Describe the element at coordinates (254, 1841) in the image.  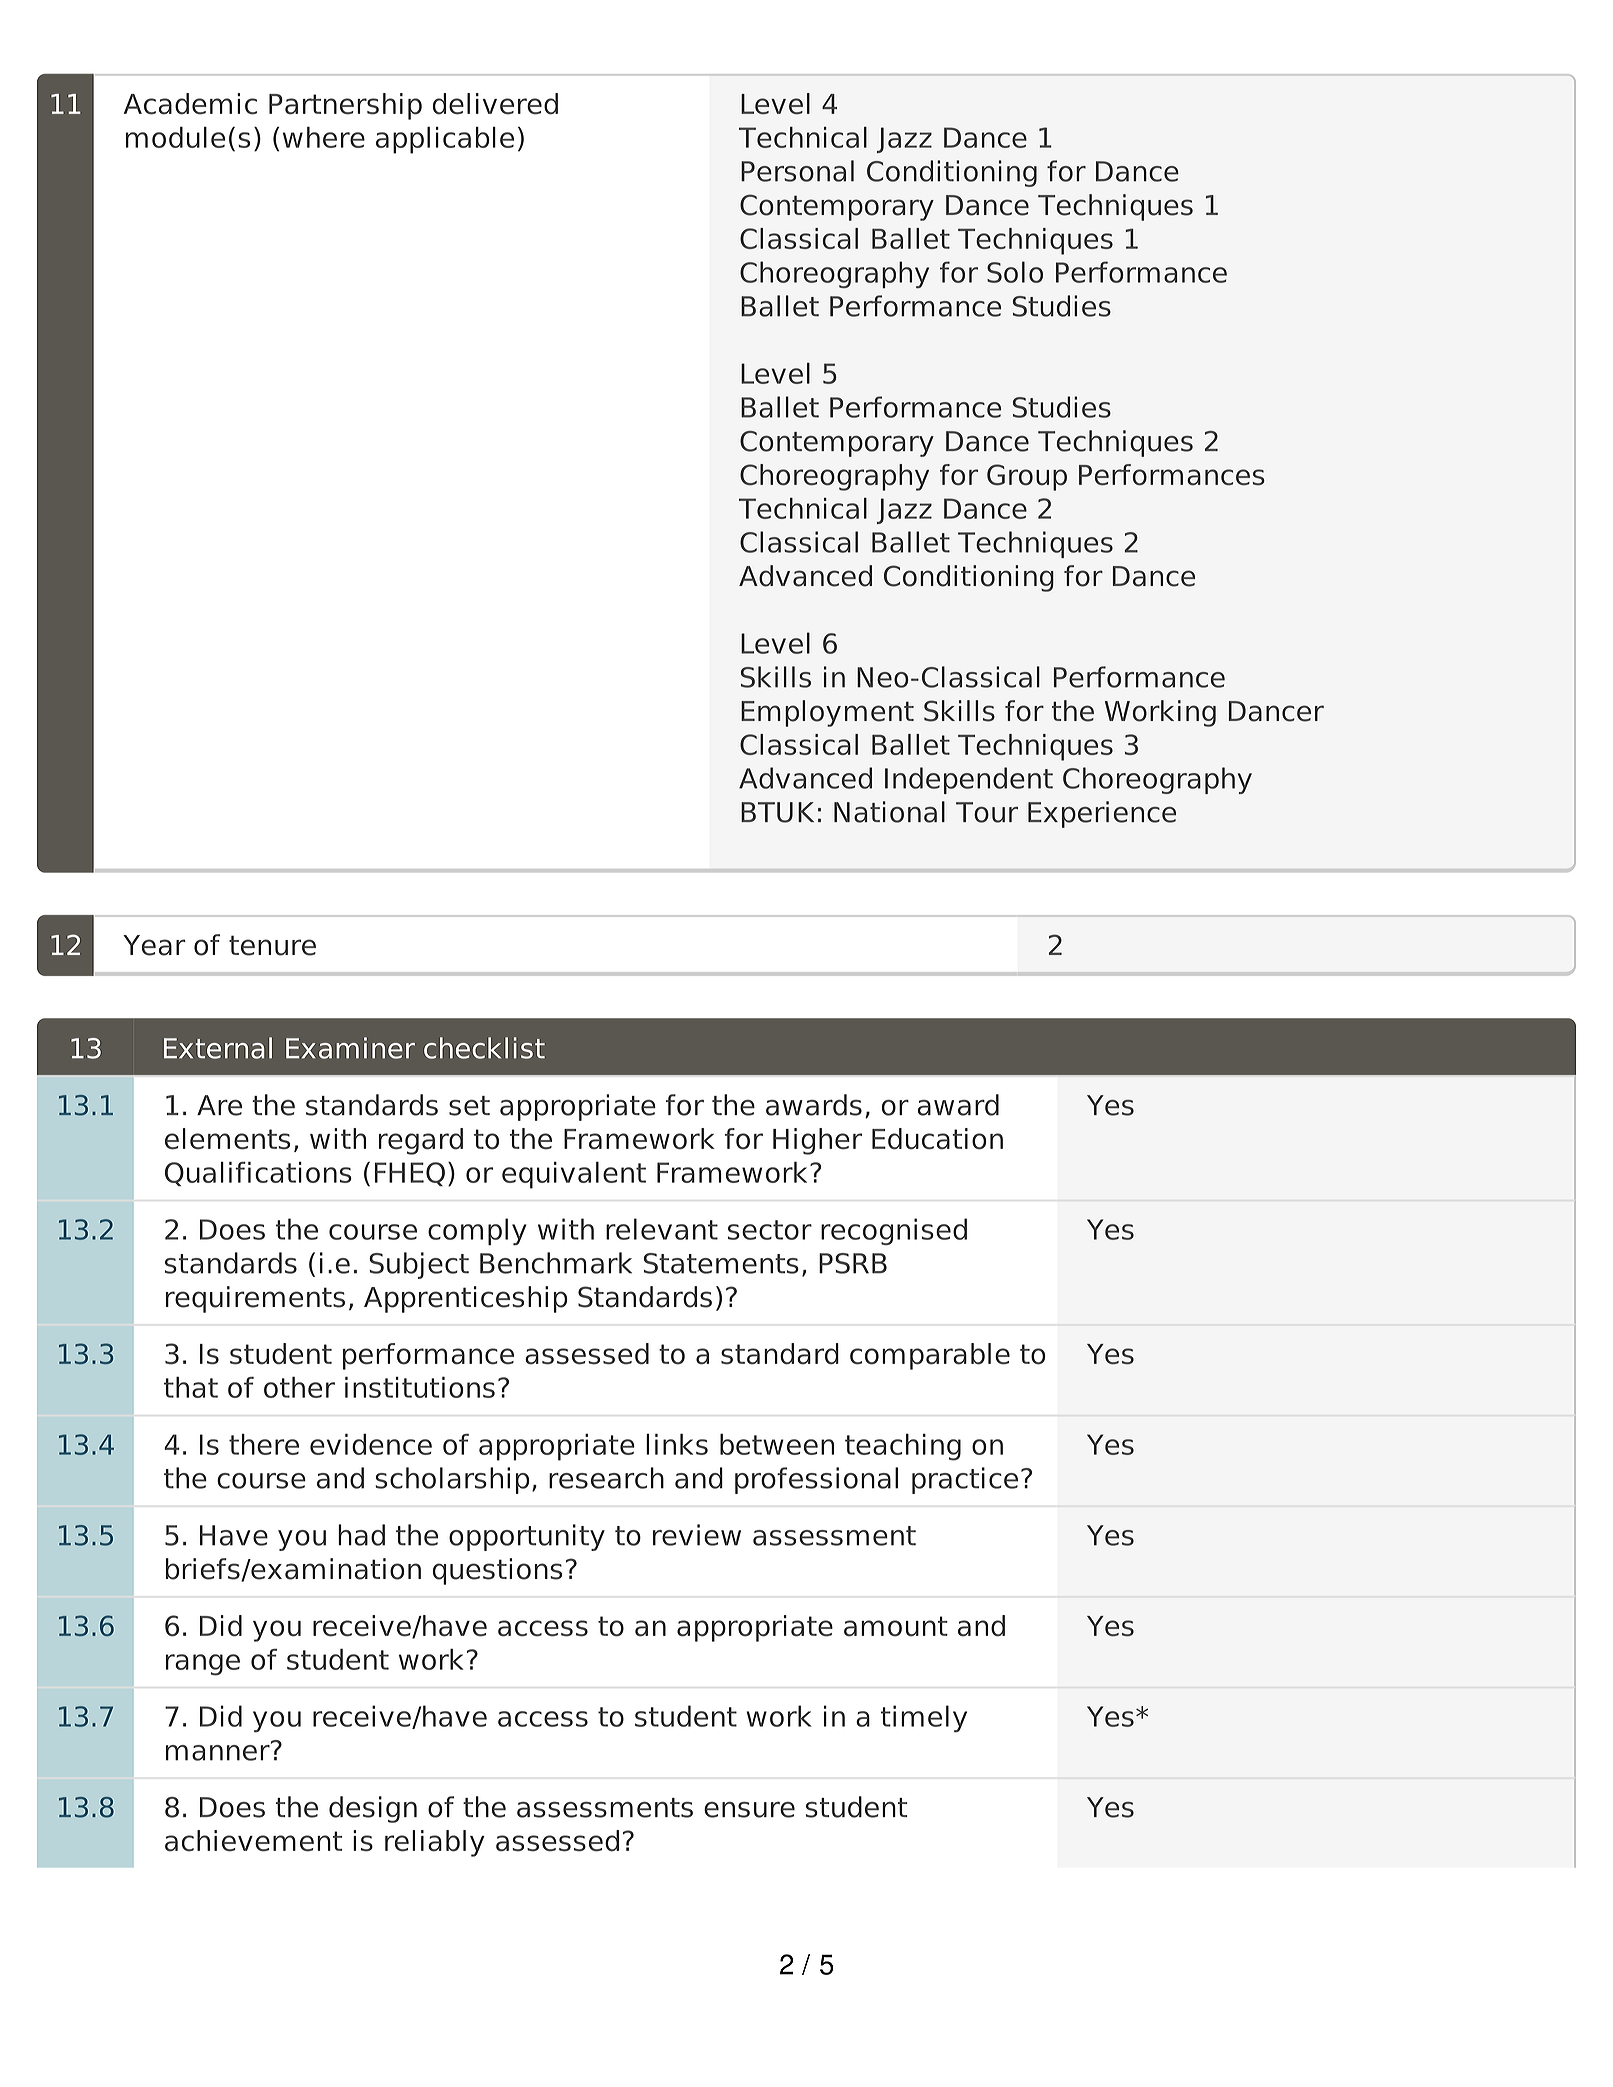
I see `achievement` at that location.
